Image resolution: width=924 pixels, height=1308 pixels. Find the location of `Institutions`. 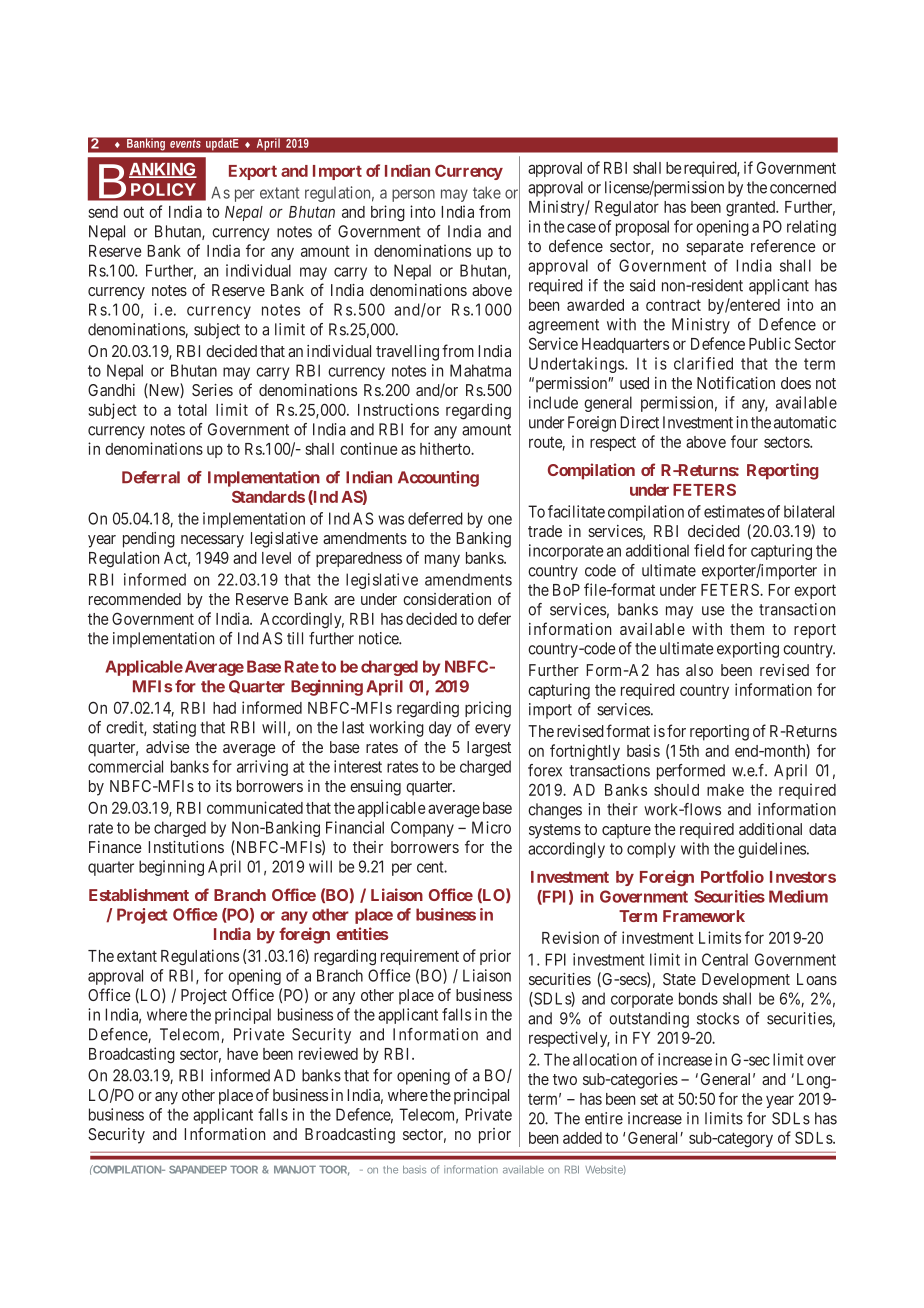

Institutions is located at coordinates (186, 847).
